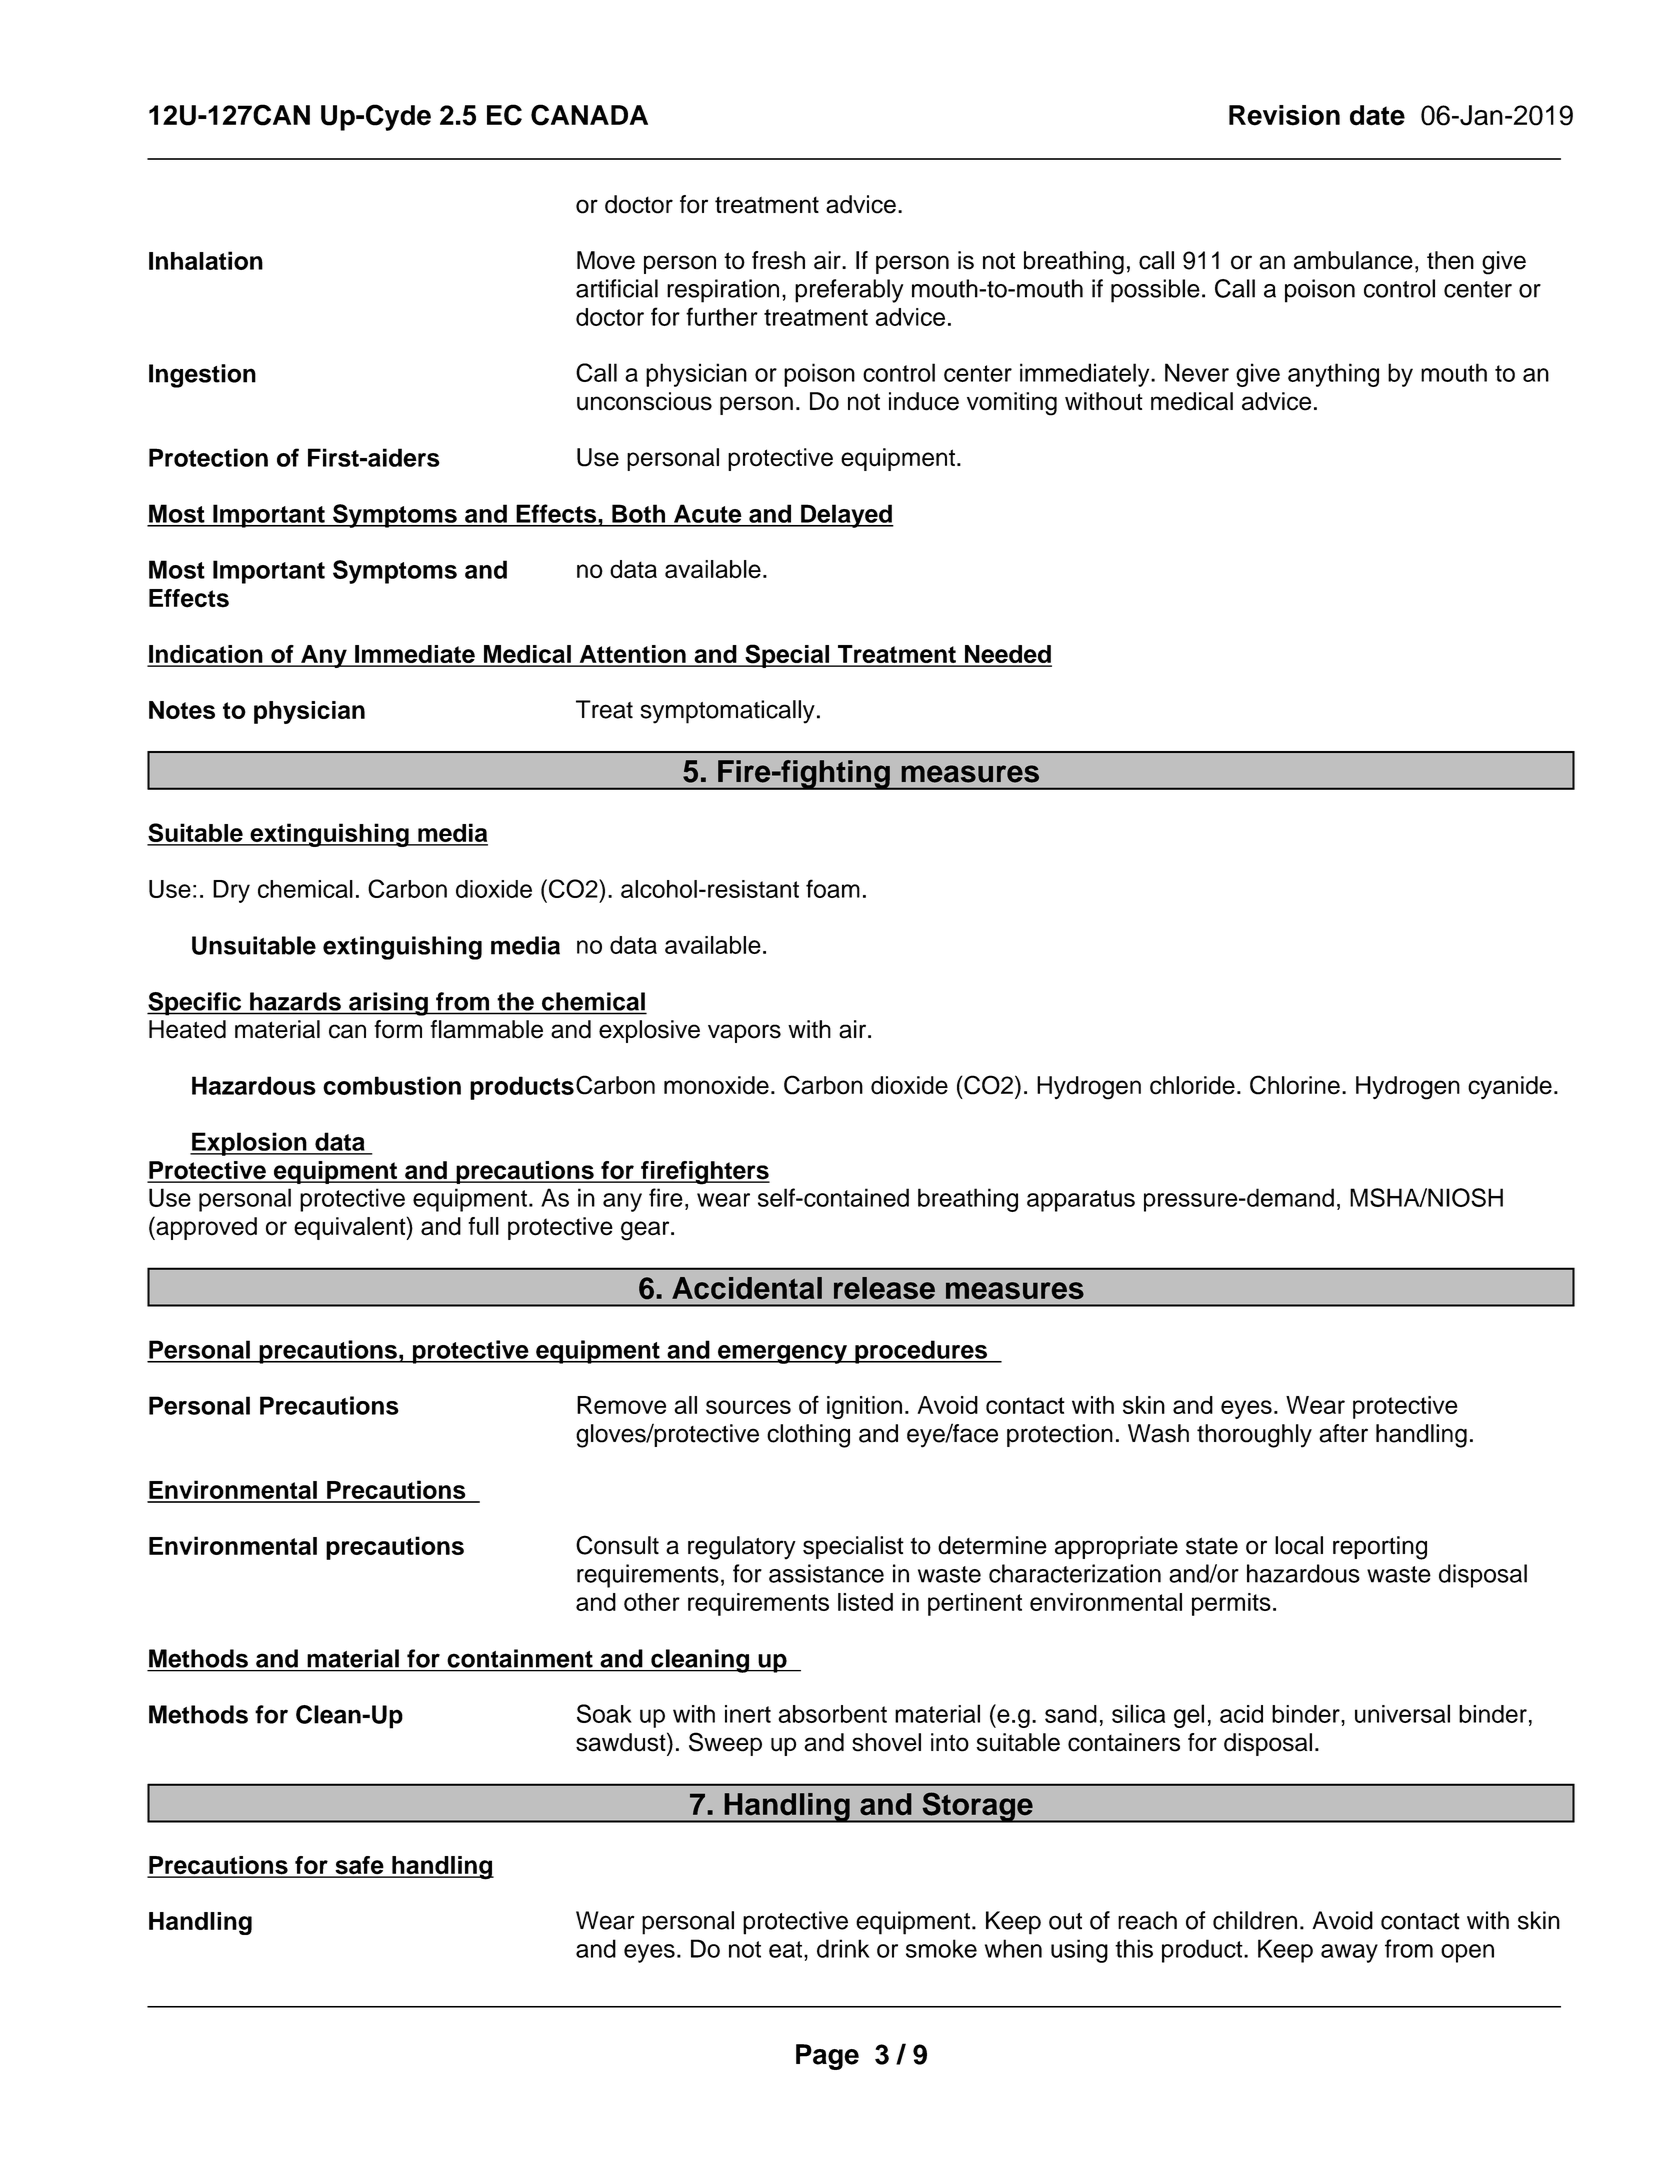 This page has width=1675, height=2168. I want to click on date, so click(1377, 115).
